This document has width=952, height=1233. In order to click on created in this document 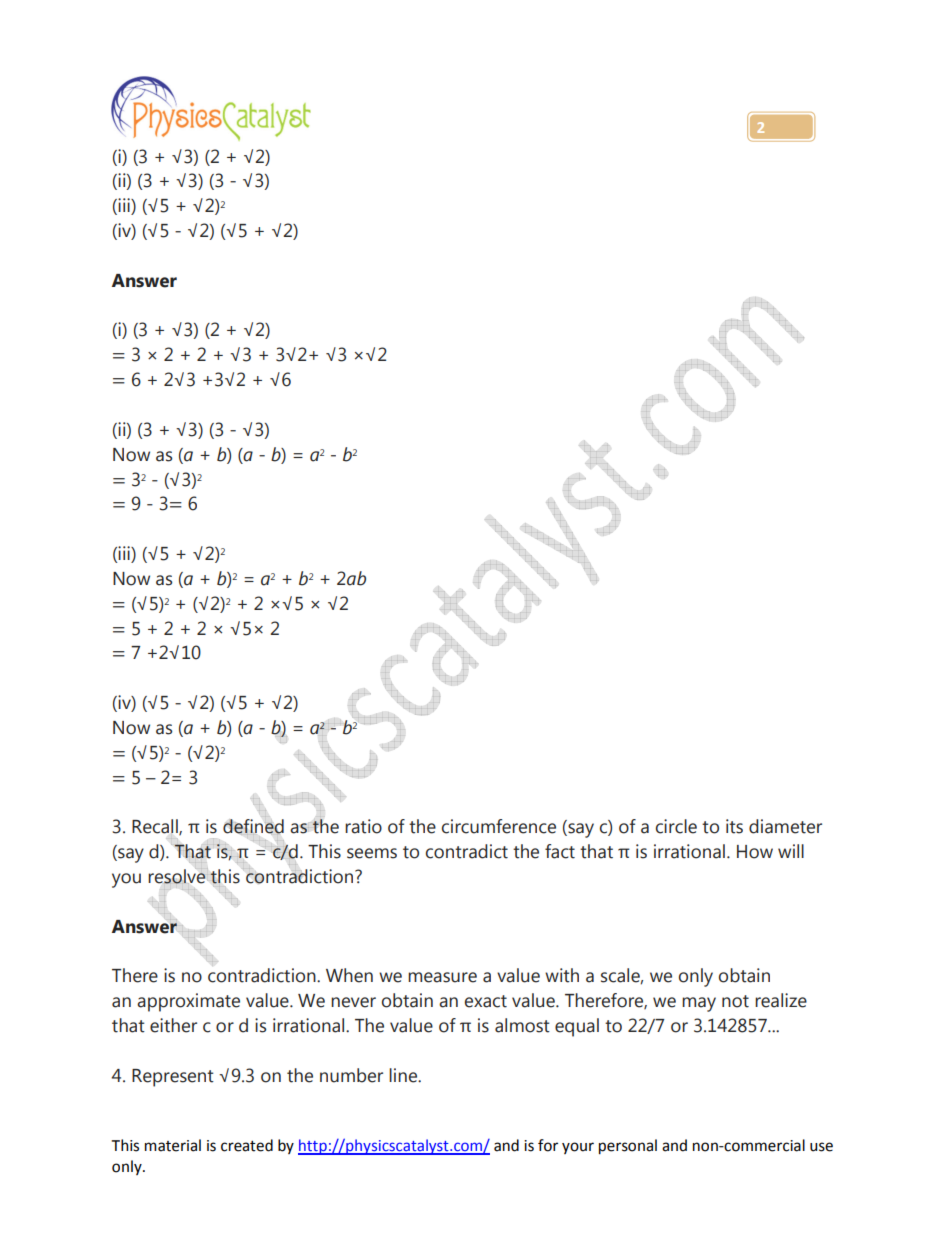, I will do `click(247, 1145)`.
